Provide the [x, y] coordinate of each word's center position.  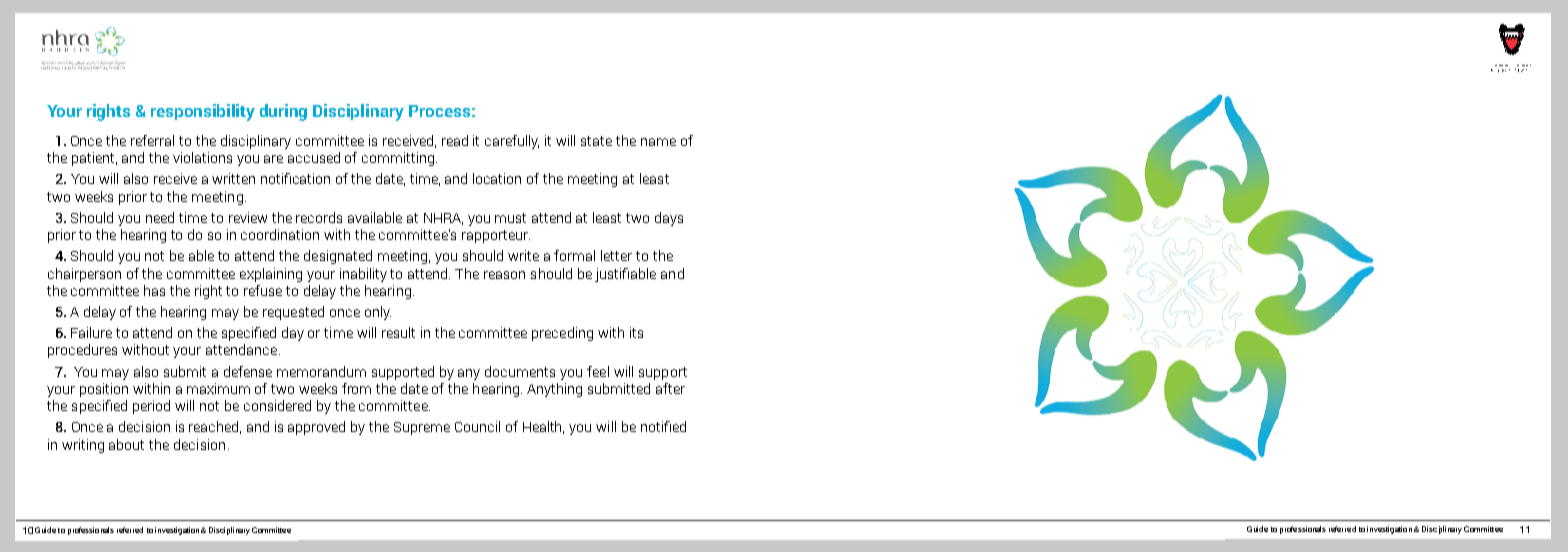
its [636, 332]
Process [439, 111]
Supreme [422, 428]
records [319, 217]
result [398, 332]
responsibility [203, 112]
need [160, 217]
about [126, 444]
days [669, 219]
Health [543, 427]
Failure [91, 332]
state [596, 141]
